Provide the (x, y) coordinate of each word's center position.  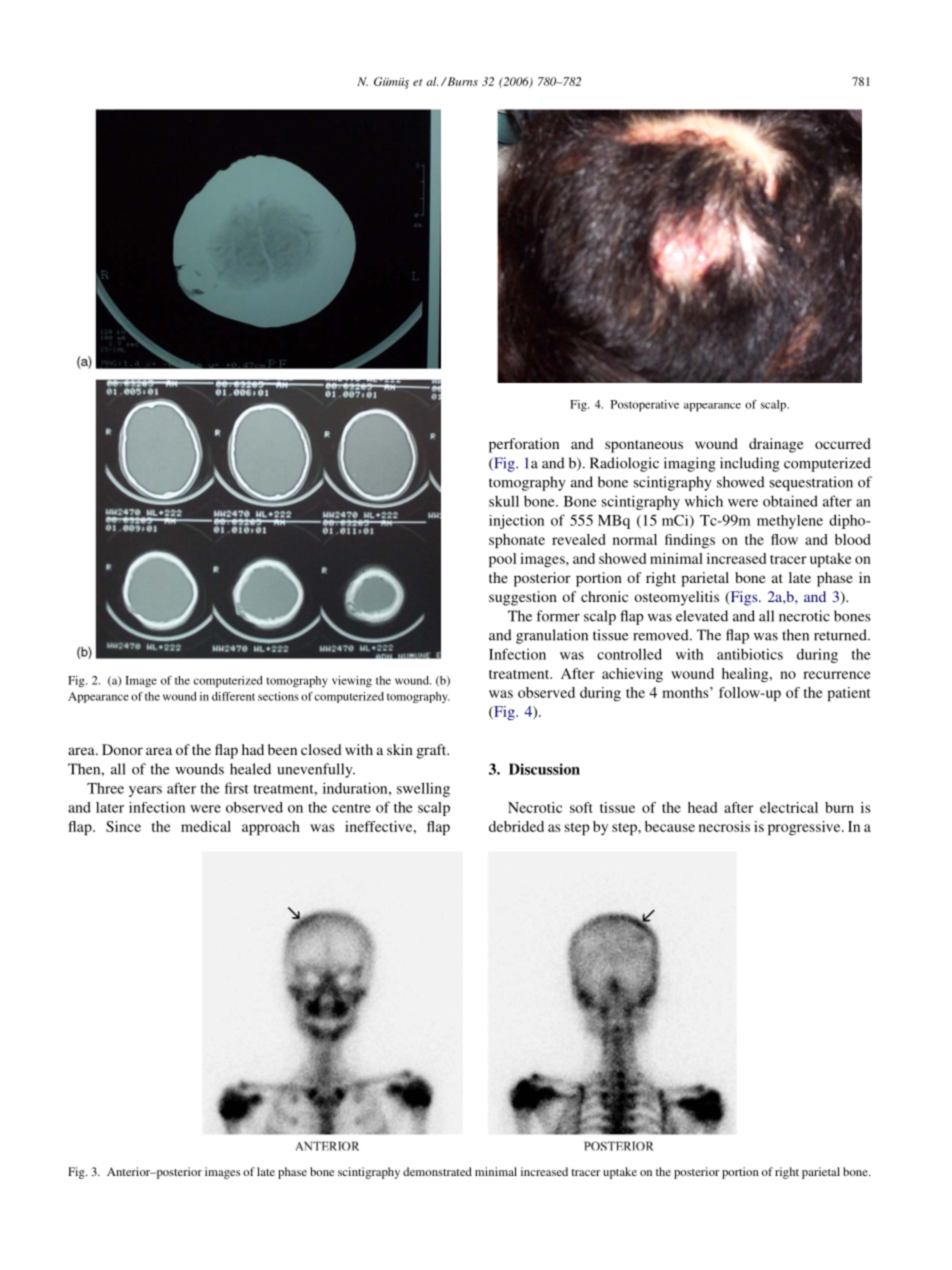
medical (206, 826)
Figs (744, 598)
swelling (423, 789)
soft (581, 807)
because (670, 826)
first (237, 788)
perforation (524, 445)
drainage (776, 445)
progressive (805, 828)
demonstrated (437, 1171)
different (233, 696)
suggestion (523, 598)
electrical (789, 807)
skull (504, 501)
